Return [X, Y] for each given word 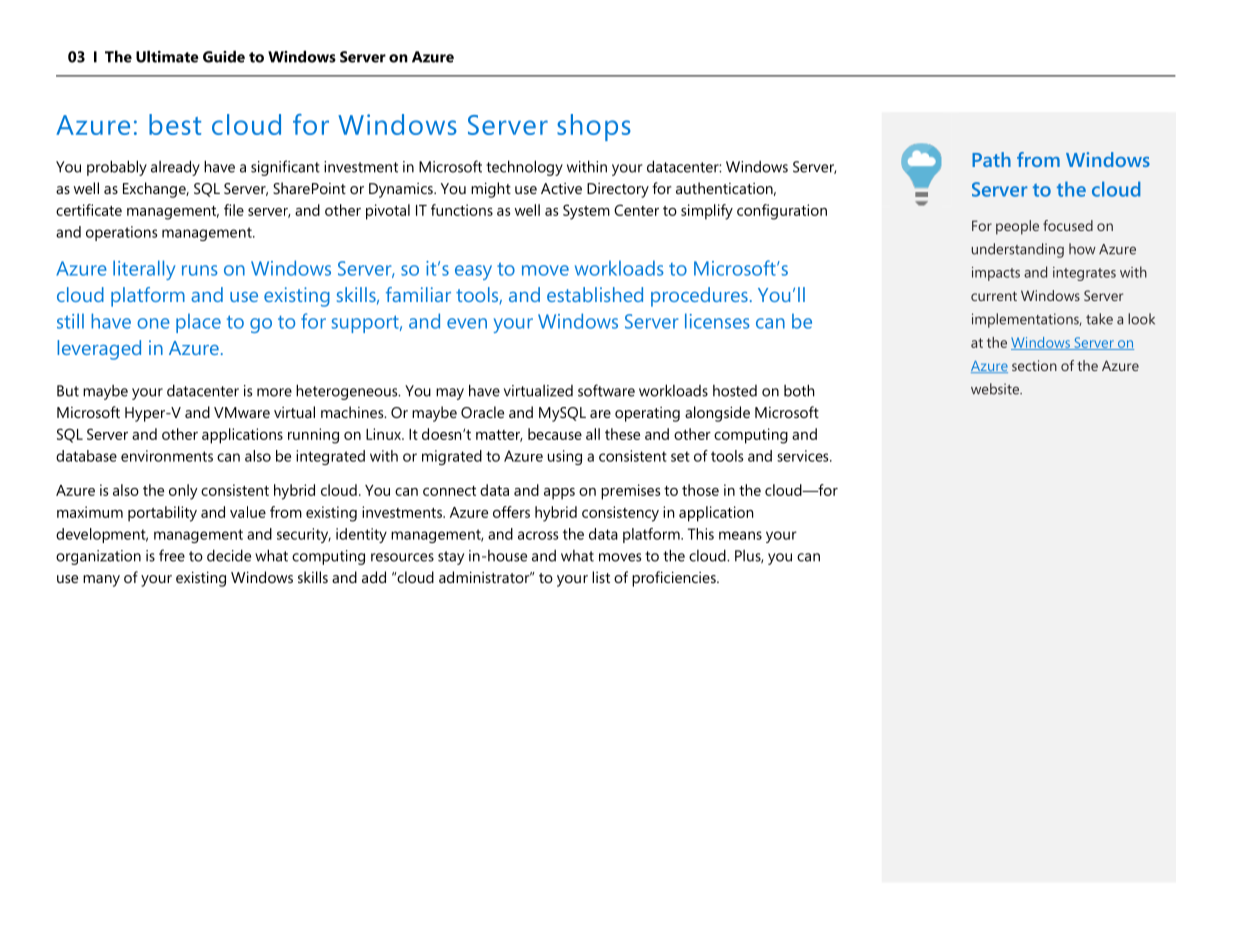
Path [991, 159]
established [595, 294]
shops [594, 127]
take [1099, 319]
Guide [224, 56]
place [198, 323]
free [172, 555]
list [601, 577]
